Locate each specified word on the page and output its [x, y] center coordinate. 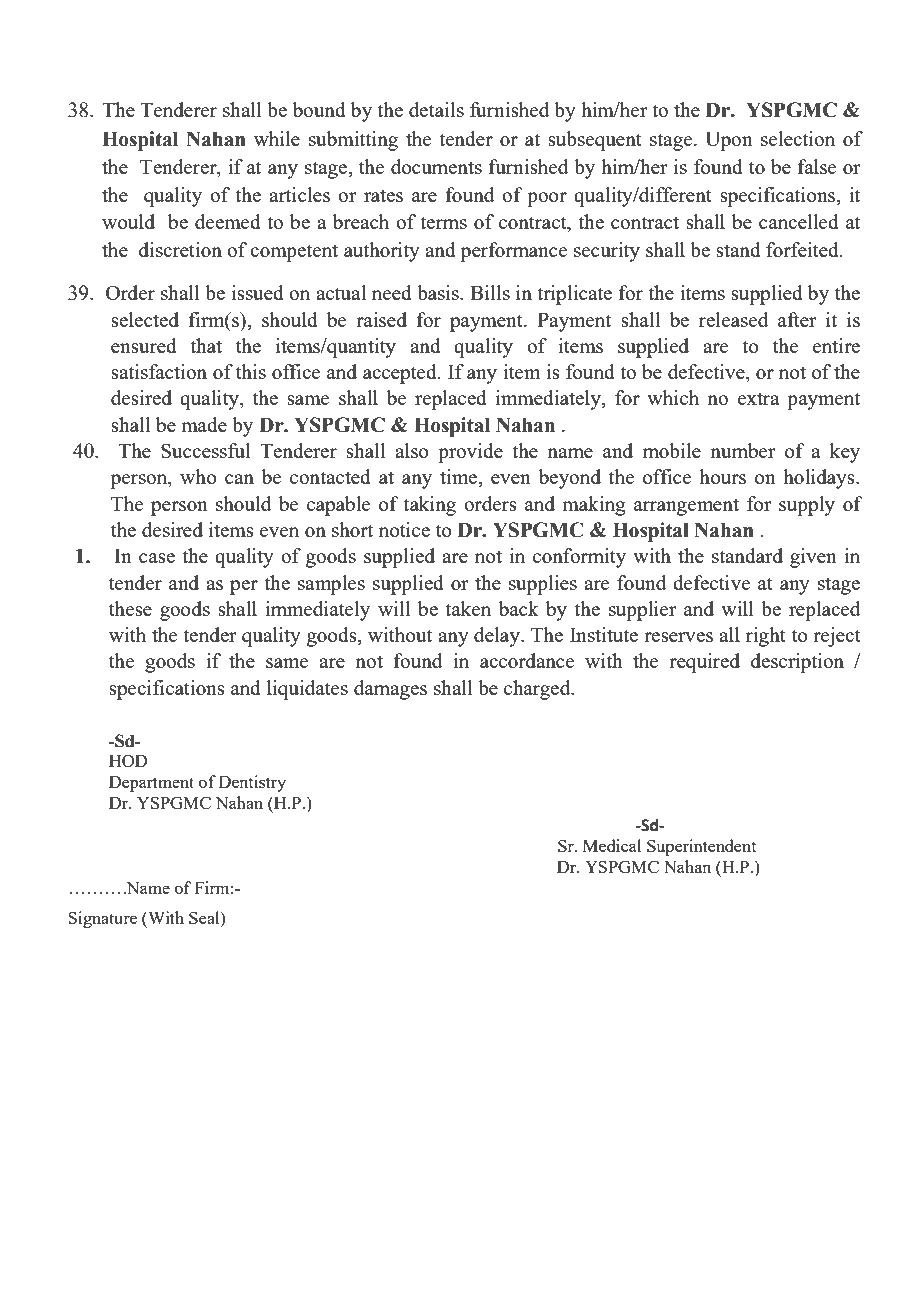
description [797, 663]
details [436, 109]
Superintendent [701, 847]
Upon [729, 141]
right [766, 637]
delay [498, 637]
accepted [401, 374]
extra [759, 398]
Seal [205, 917]
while [277, 138]
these [130, 608]
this [251, 371]
